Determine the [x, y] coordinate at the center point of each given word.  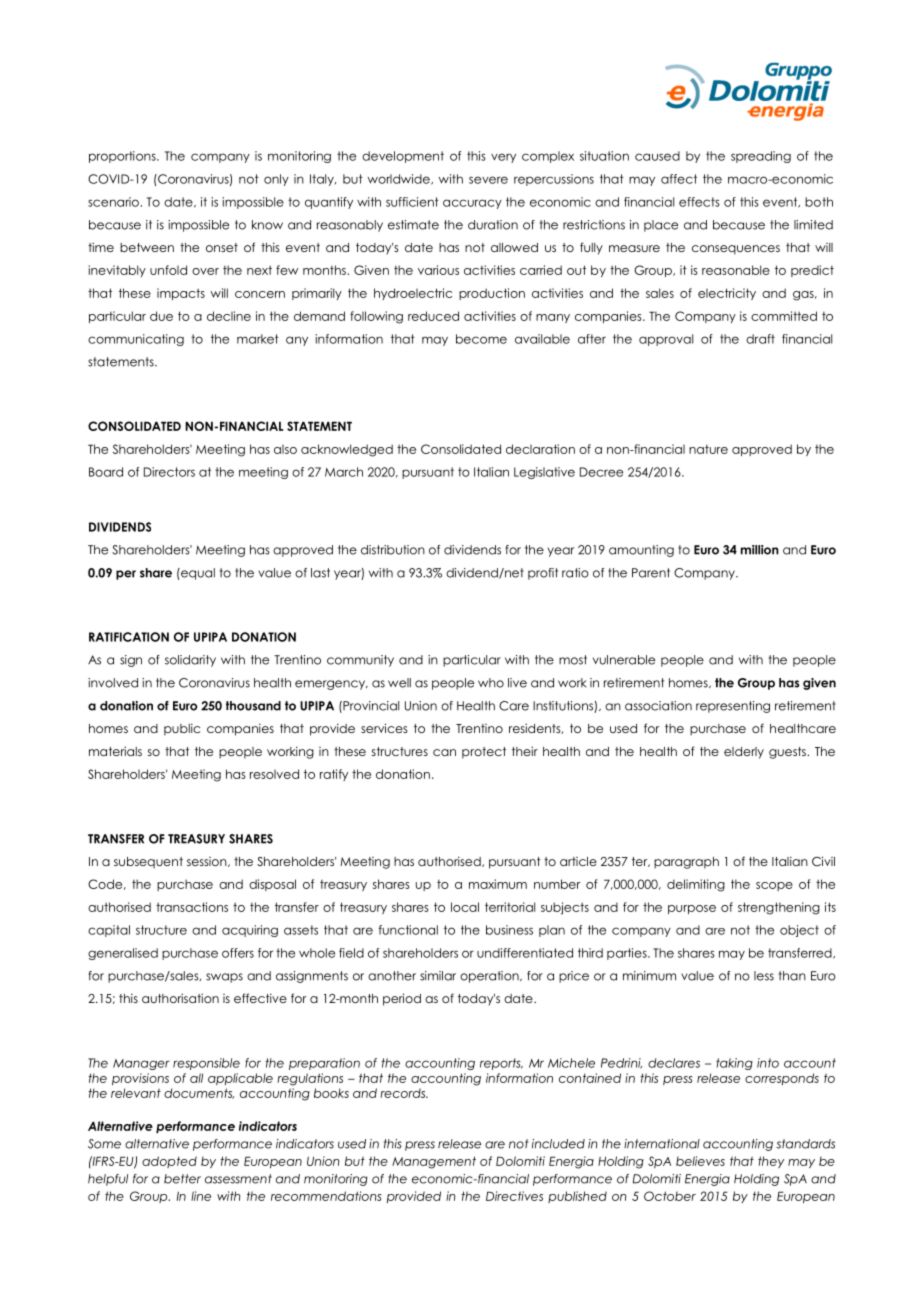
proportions [123, 157]
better [182, 1179]
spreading [761, 157]
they [771, 1162]
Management [434, 1162]
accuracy [472, 204]
